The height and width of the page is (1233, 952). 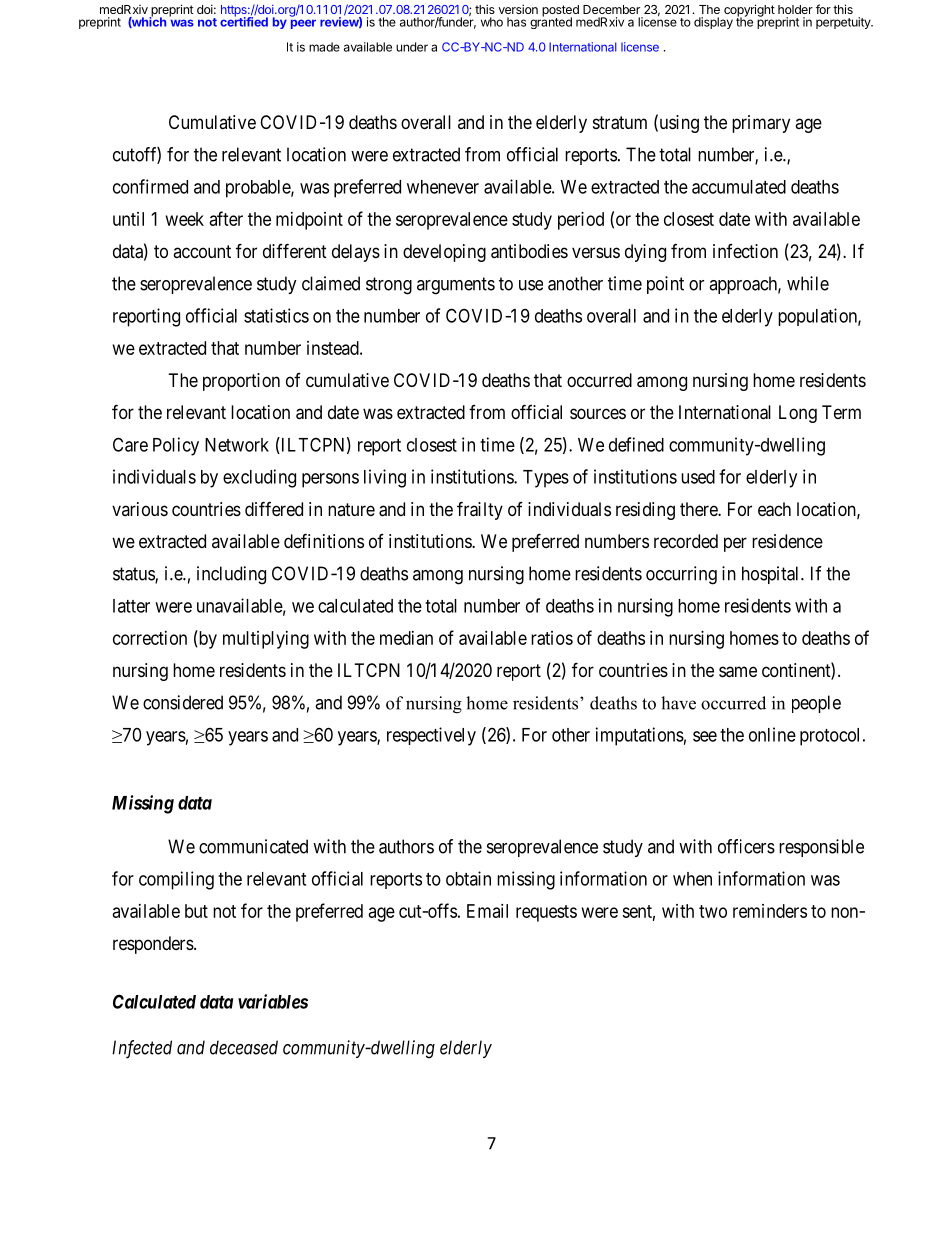 What do you see at coordinates (738, 672) in the page?
I see `same` at bounding box center [738, 672].
